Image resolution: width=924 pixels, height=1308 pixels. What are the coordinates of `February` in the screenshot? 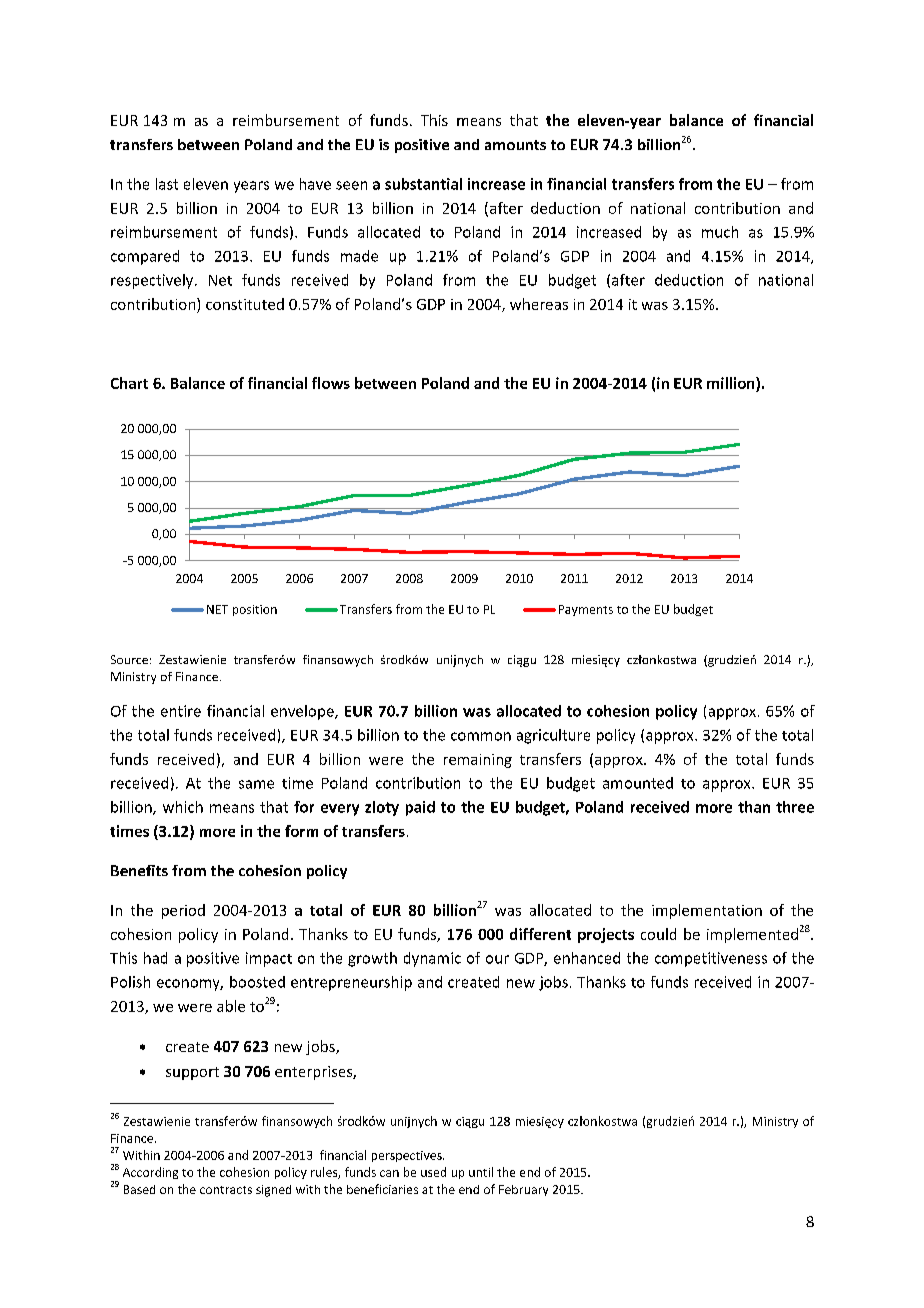 It's located at (523, 1190).
